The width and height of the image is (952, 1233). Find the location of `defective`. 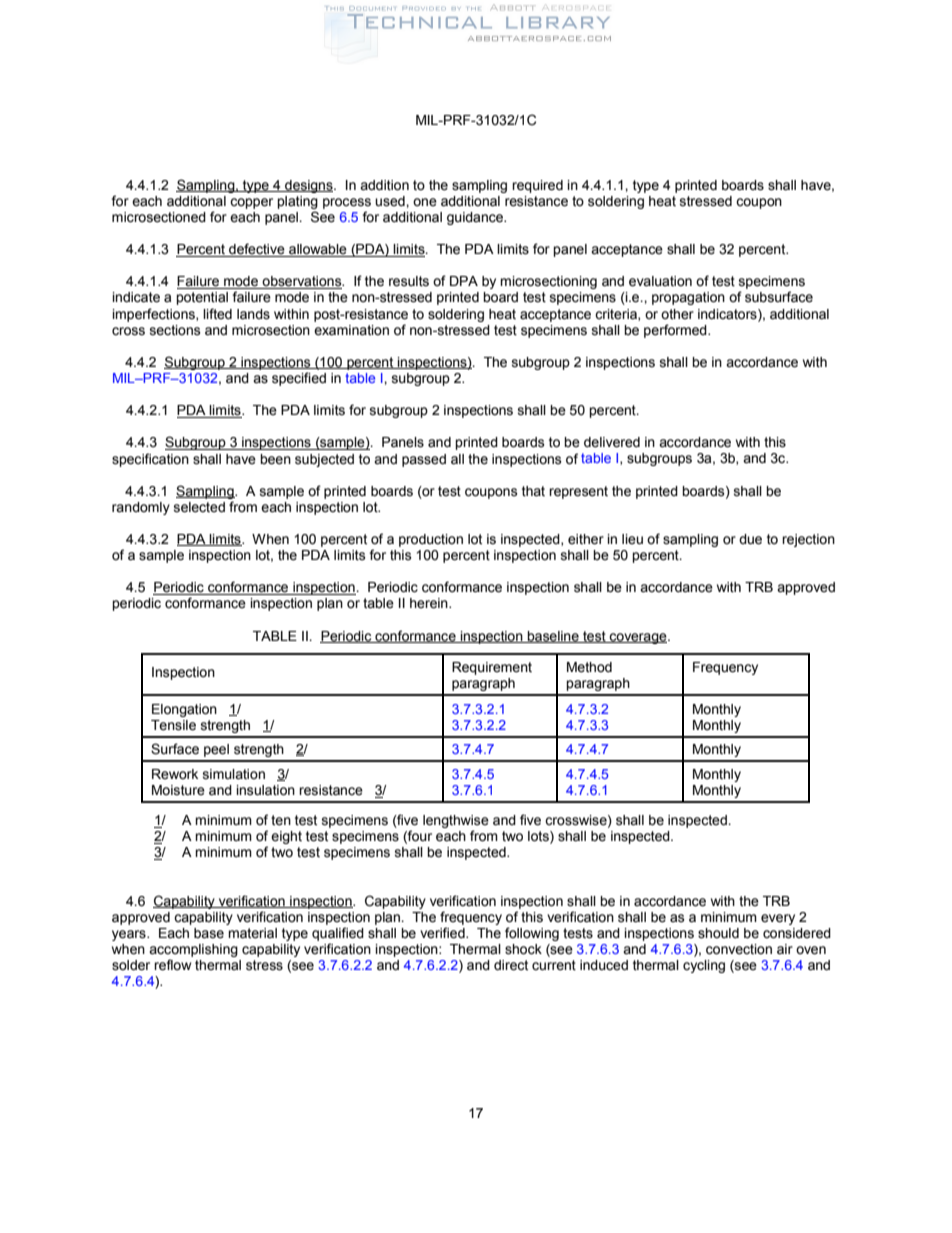

defective is located at coordinates (257, 250).
